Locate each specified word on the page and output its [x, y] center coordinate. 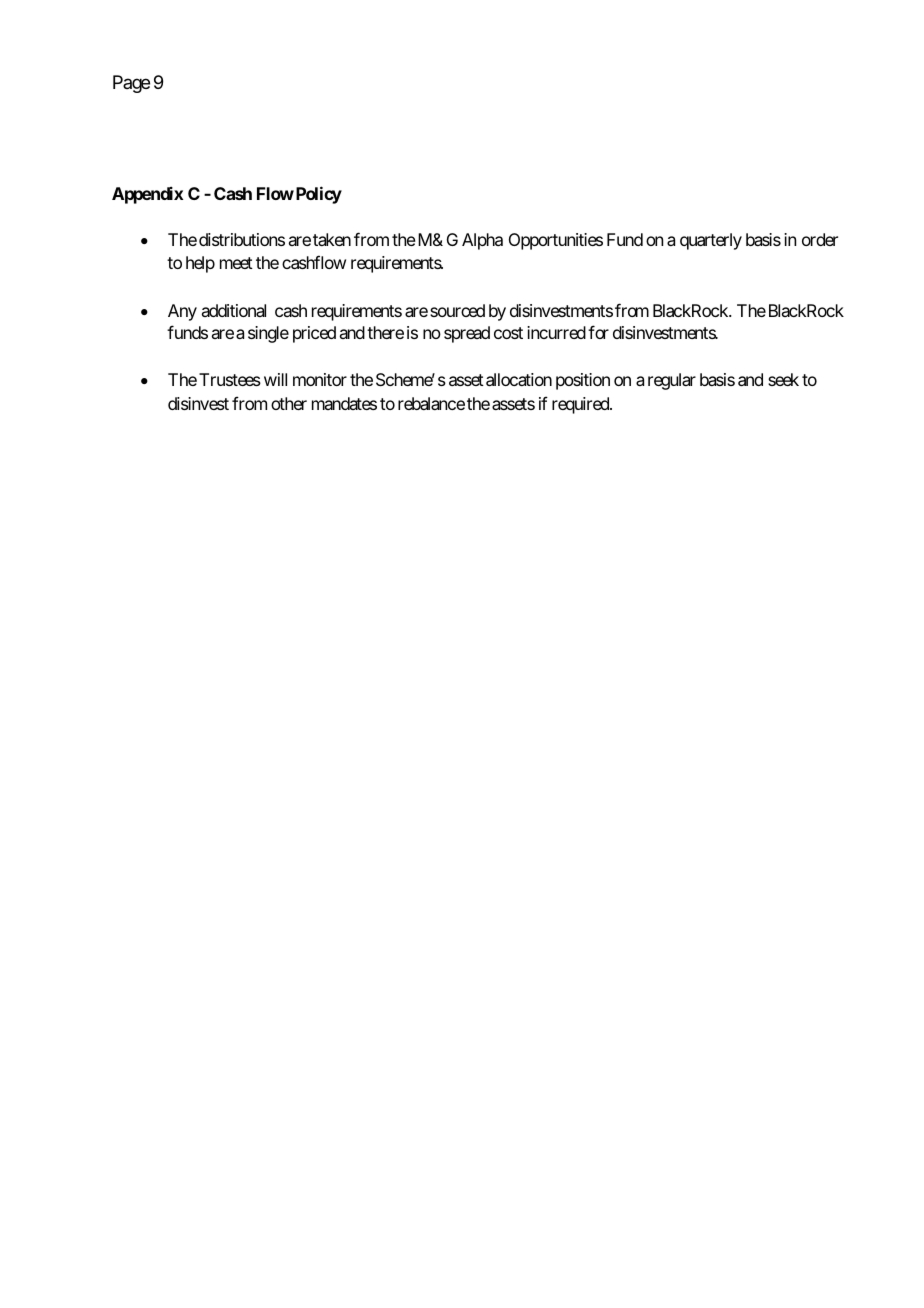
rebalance [431, 403]
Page [131, 84]
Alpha [482, 241]
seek [783, 379]
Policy [317, 195]
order [820, 239]
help [200, 264]
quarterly [711, 241]
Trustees [230, 379]
